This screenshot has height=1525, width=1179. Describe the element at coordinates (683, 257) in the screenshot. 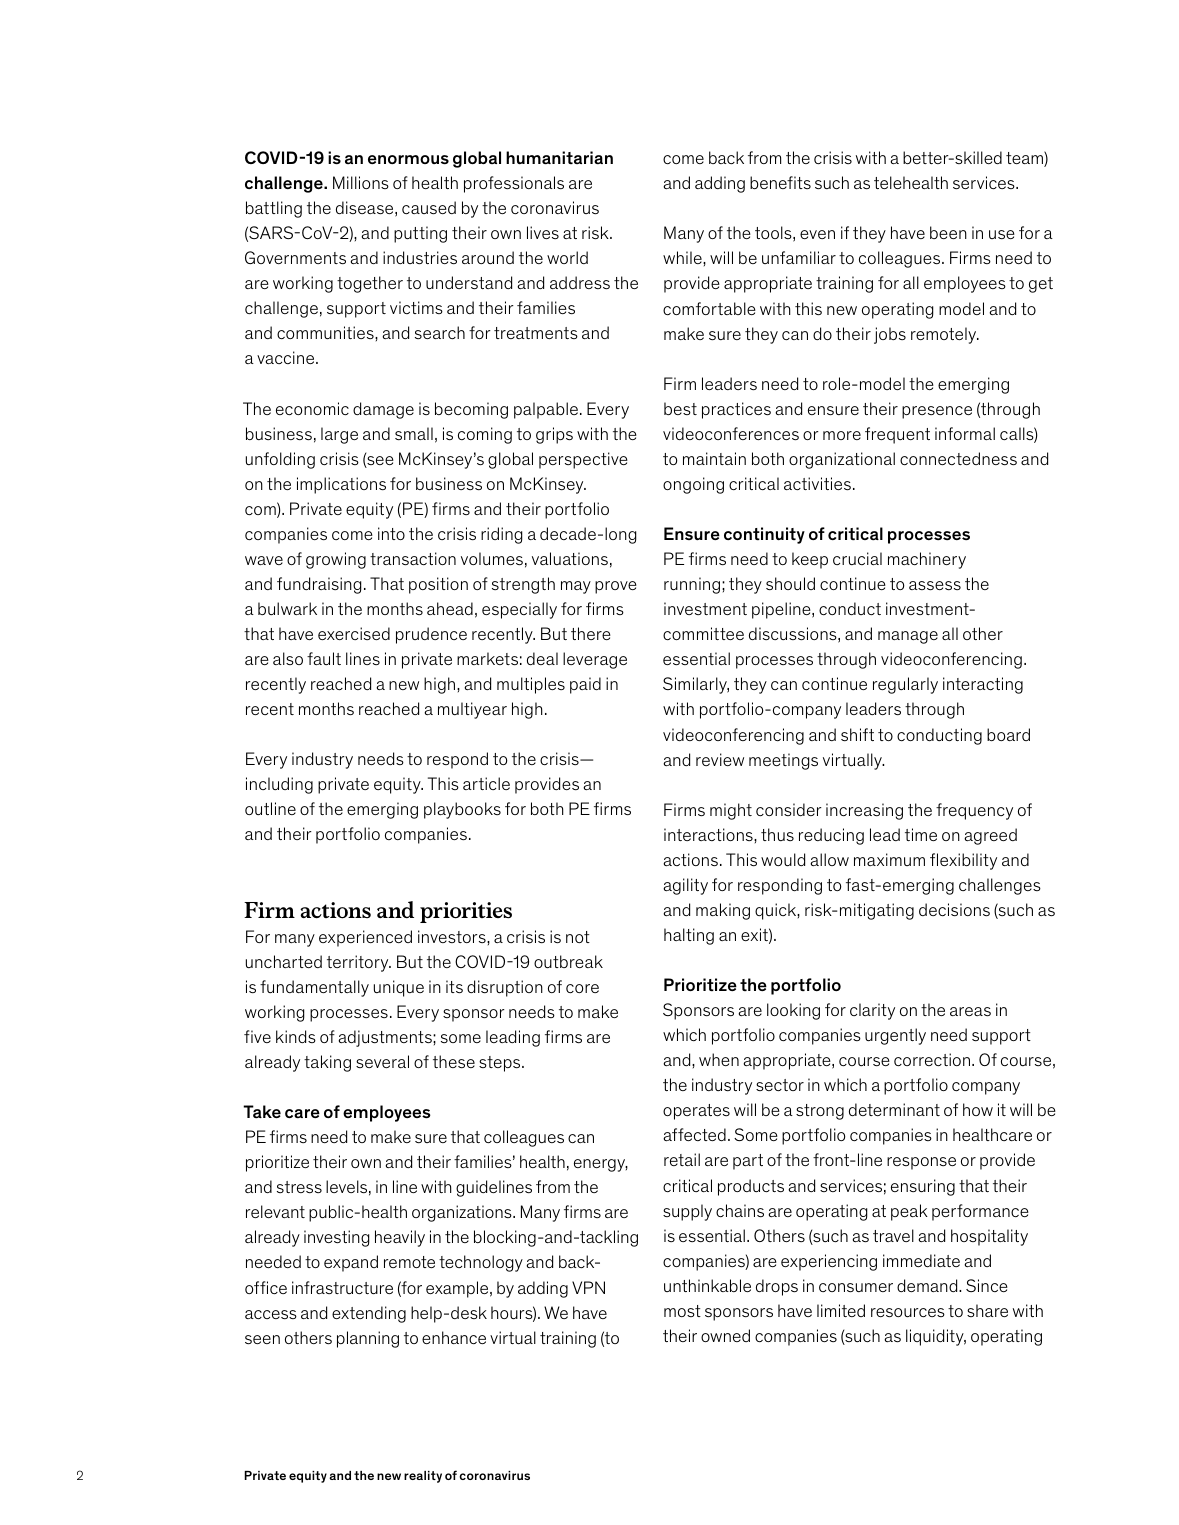

I see `while` at that location.
